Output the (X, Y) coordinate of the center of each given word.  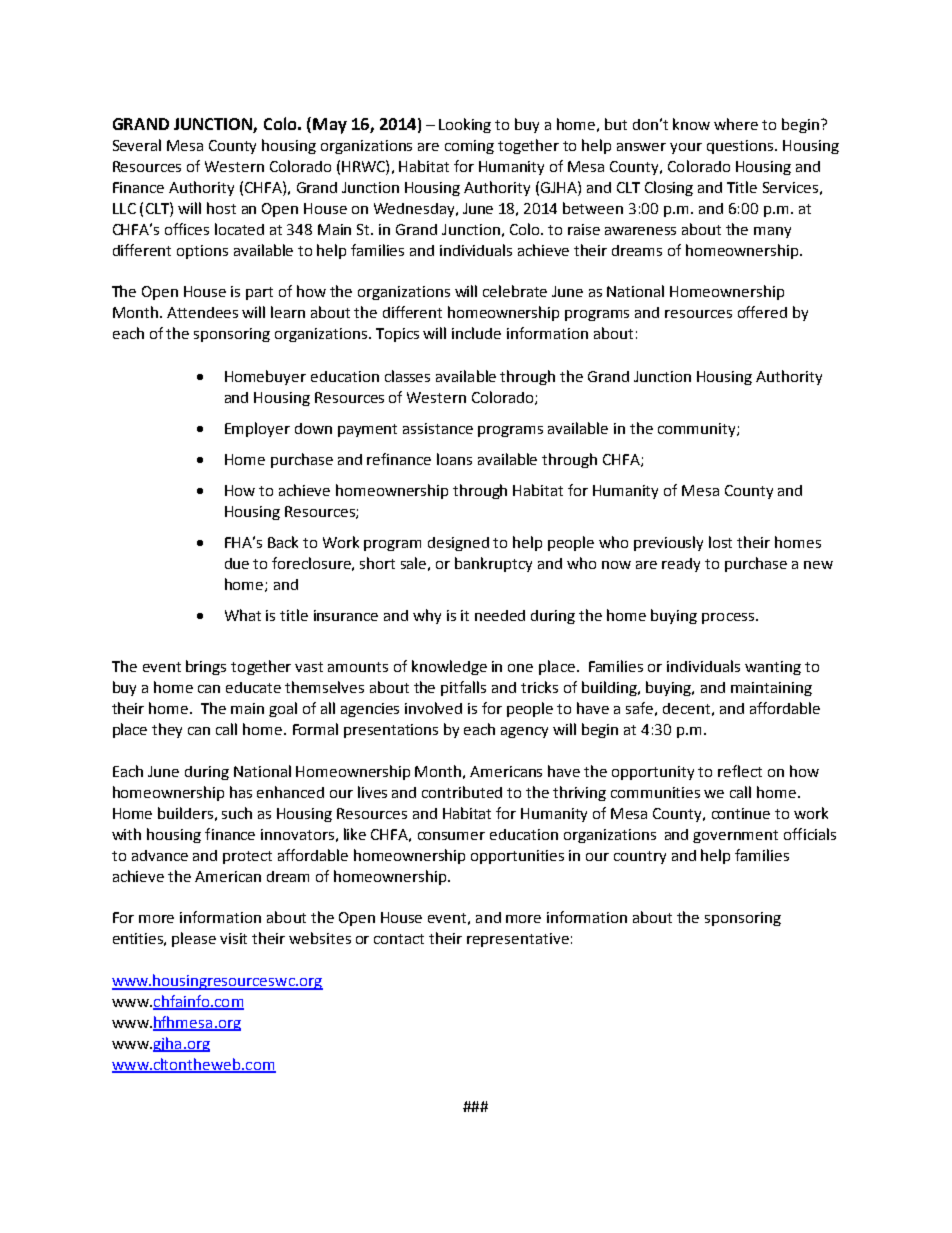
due (237, 563)
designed (458, 544)
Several (137, 145)
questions (741, 147)
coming (469, 147)
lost (720, 542)
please (194, 939)
